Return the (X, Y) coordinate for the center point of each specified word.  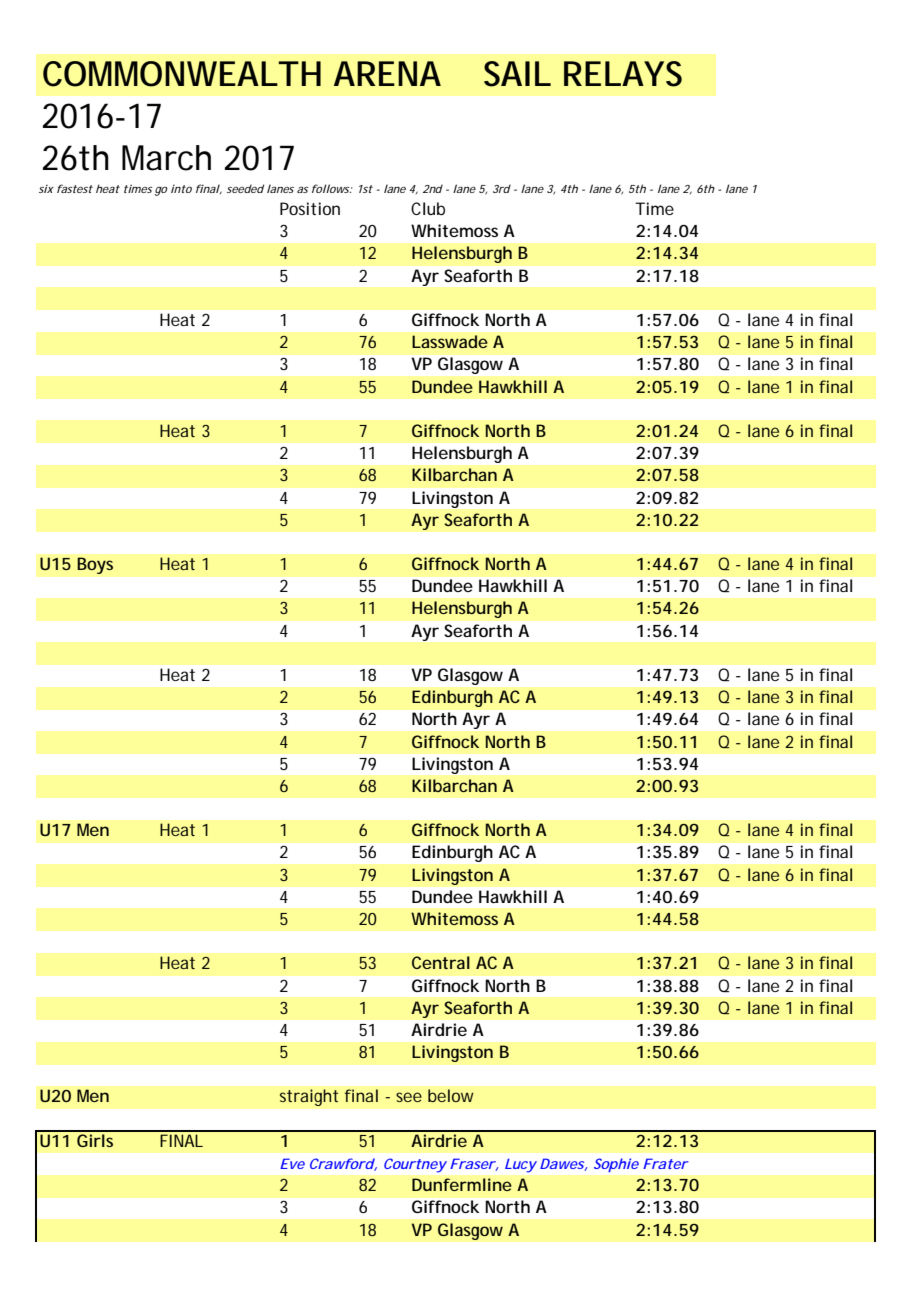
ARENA (387, 73)
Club (428, 208)
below (451, 1095)
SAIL (517, 74)
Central (441, 962)
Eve (292, 1163)
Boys (95, 565)
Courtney (415, 1165)
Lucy (521, 1165)
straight (309, 1097)
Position (310, 208)
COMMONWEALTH (182, 74)
